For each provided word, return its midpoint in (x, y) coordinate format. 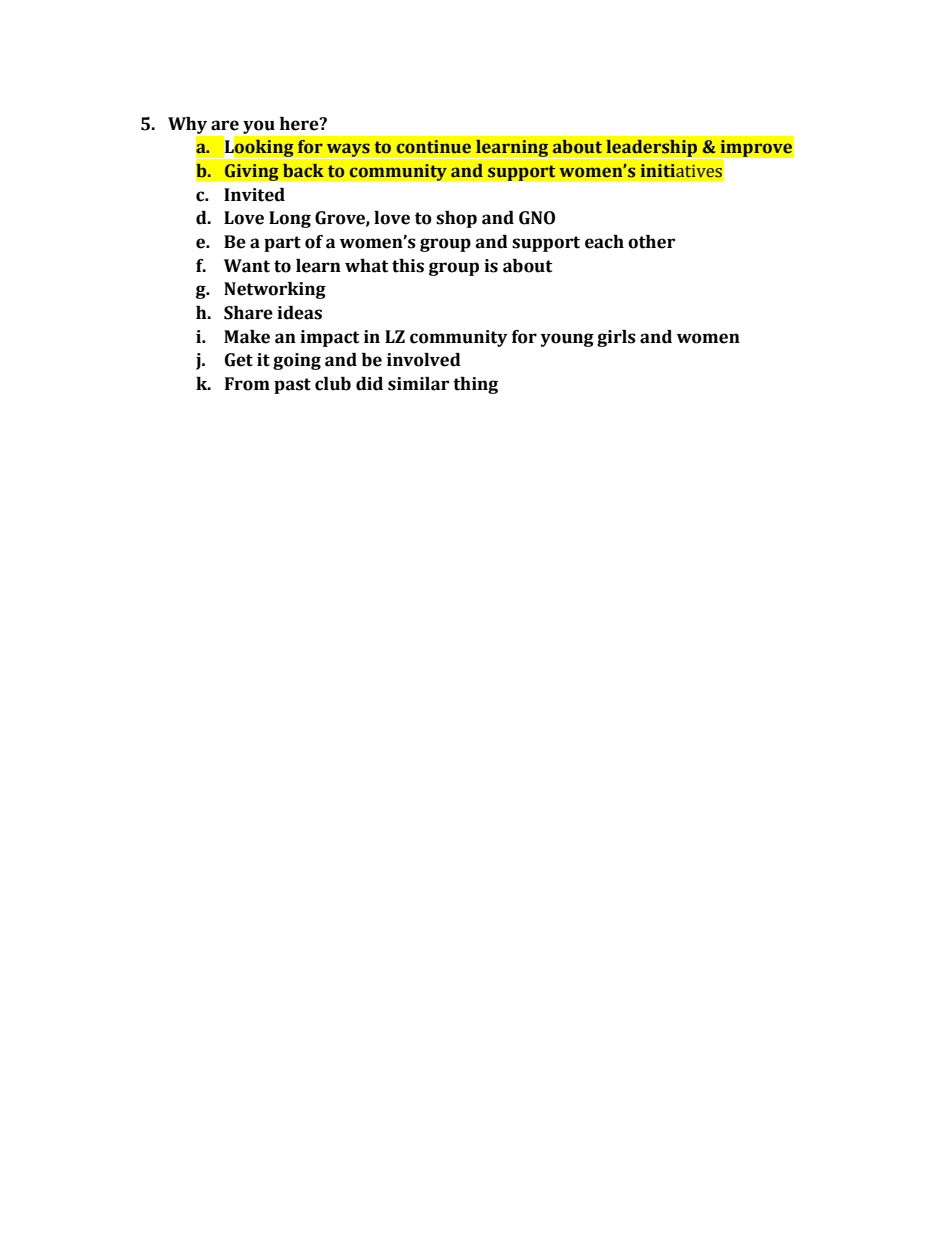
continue (434, 147)
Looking (259, 148)
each (604, 242)
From (247, 384)
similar (418, 384)
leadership (652, 149)
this (408, 266)
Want (247, 266)
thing (475, 385)
